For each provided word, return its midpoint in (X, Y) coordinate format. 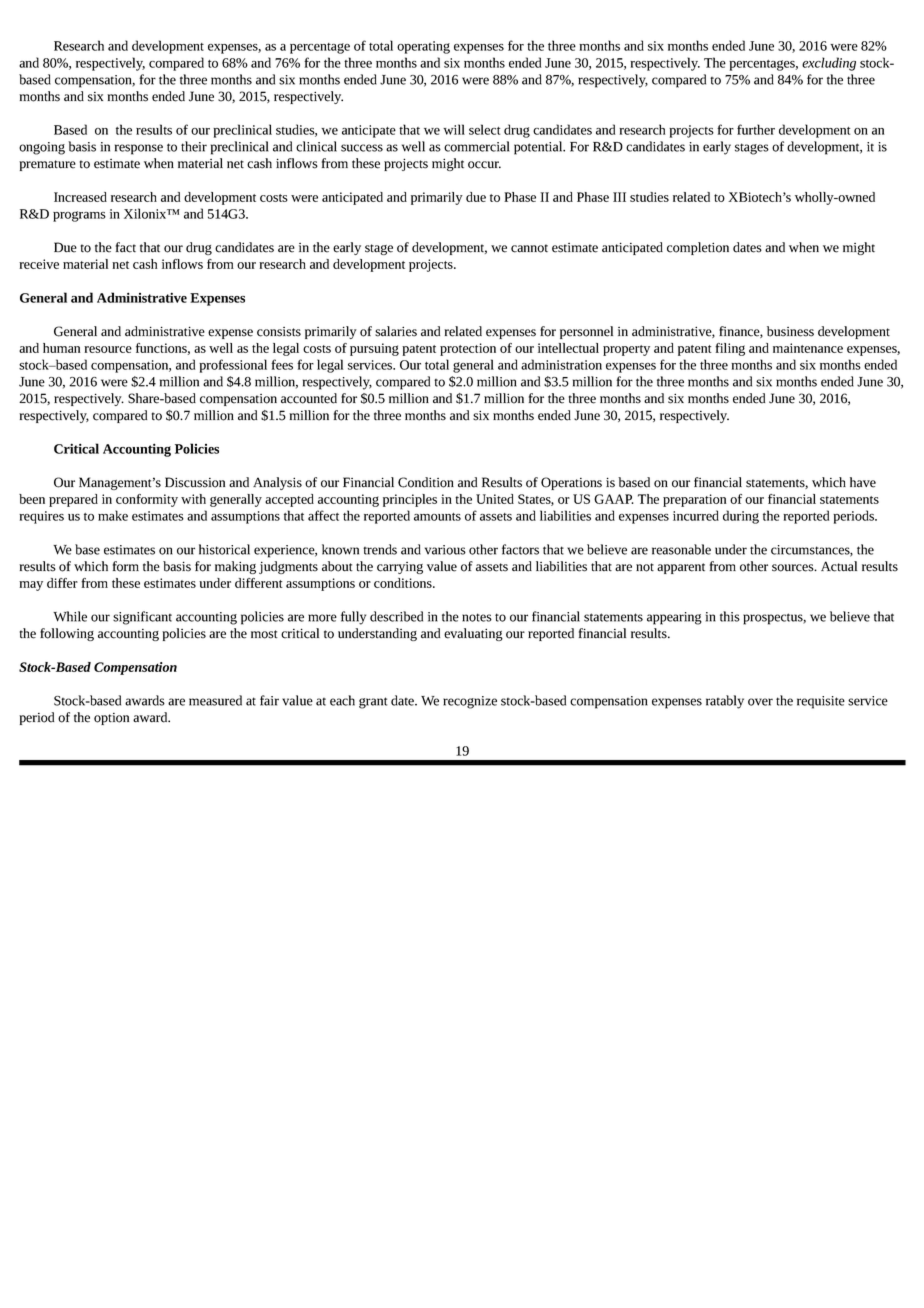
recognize (470, 702)
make (113, 515)
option (111, 719)
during (741, 517)
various (445, 550)
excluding (829, 64)
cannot (529, 248)
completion (698, 248)
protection (468, 349)
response (139, 149)
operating (423, 47)
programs (79, 216)
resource (108, 349)
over (760, 702)
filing (730, 349)
